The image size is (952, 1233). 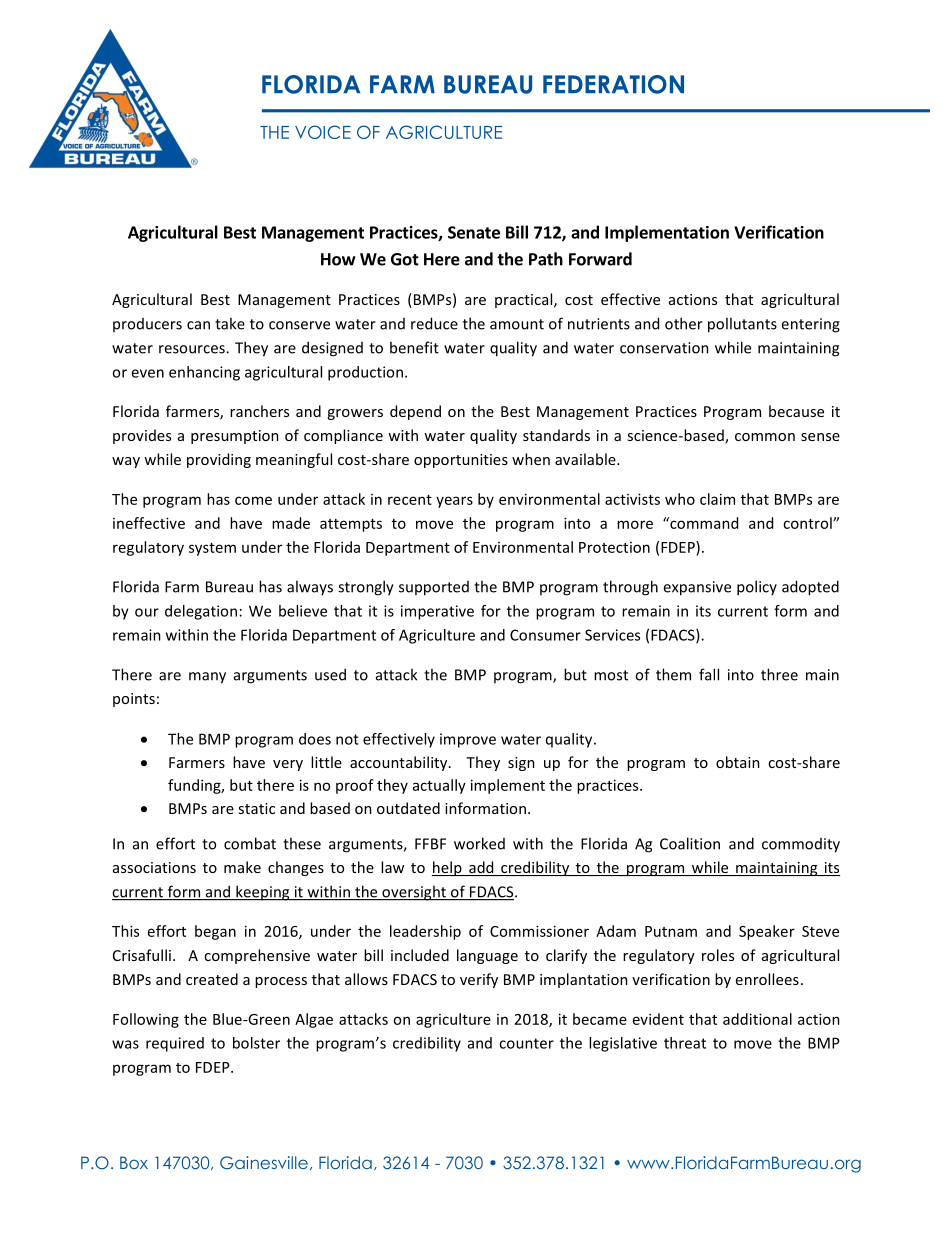 I want to click on FEDERATION, so click(x=613, y=84).
